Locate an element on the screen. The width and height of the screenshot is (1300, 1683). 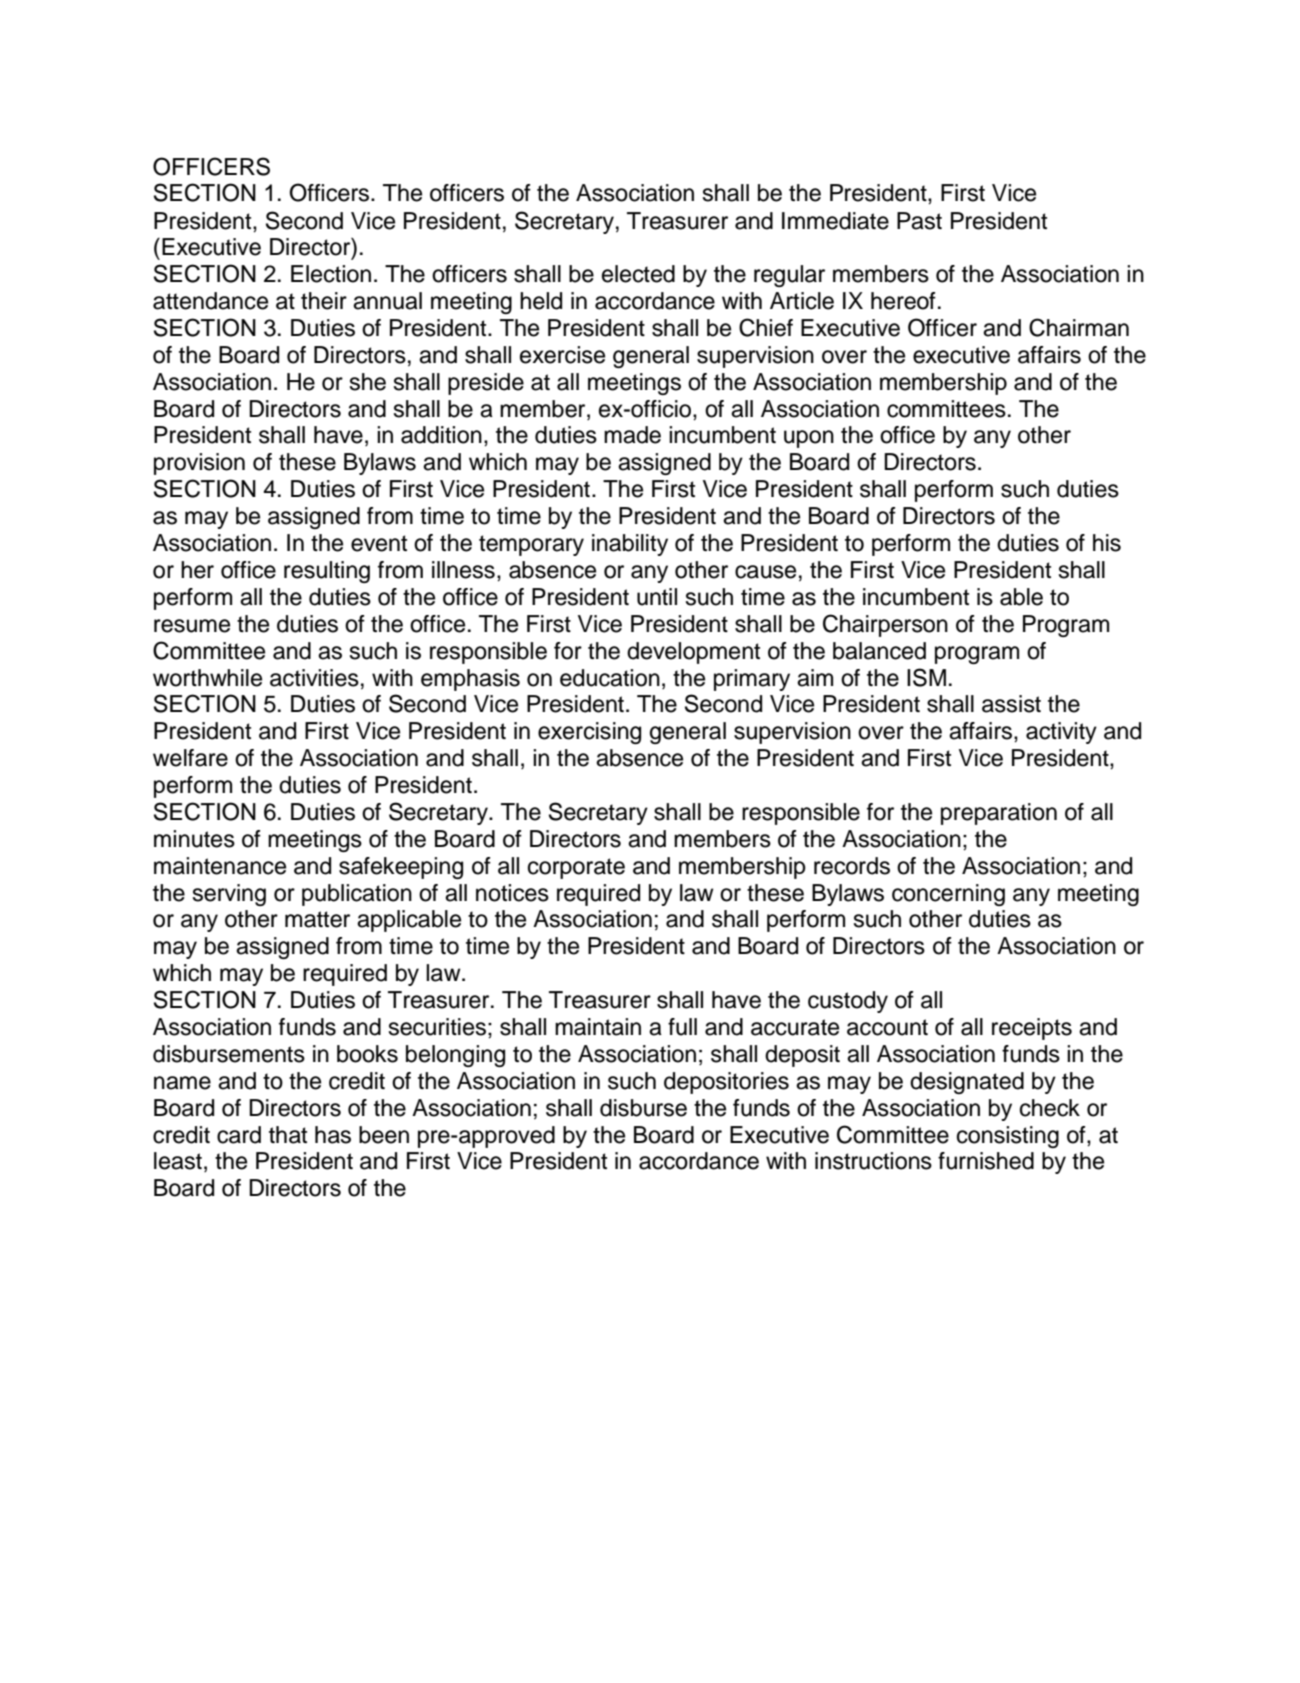
Election is located at coordinates (331, 274).
